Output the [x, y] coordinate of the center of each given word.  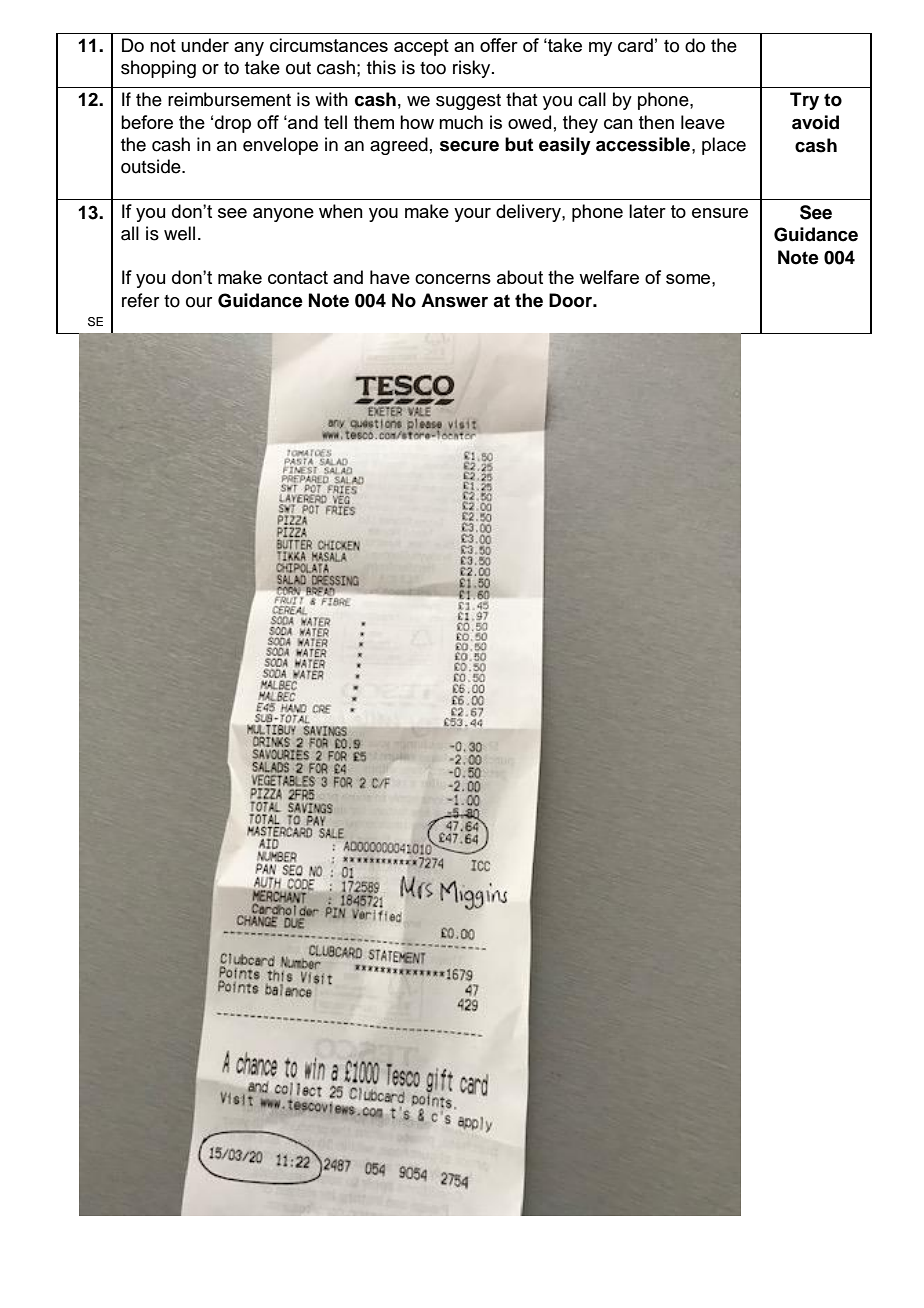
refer [140, 300]
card [635, 45]
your [472, 215]
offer [499, 45]
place [724, 146]
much [461, 122]
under [205, 45]
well [179, 233]
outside [152, 166]
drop [233, 124]
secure [469, 146]
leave [703, 122]
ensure [720, 213]
